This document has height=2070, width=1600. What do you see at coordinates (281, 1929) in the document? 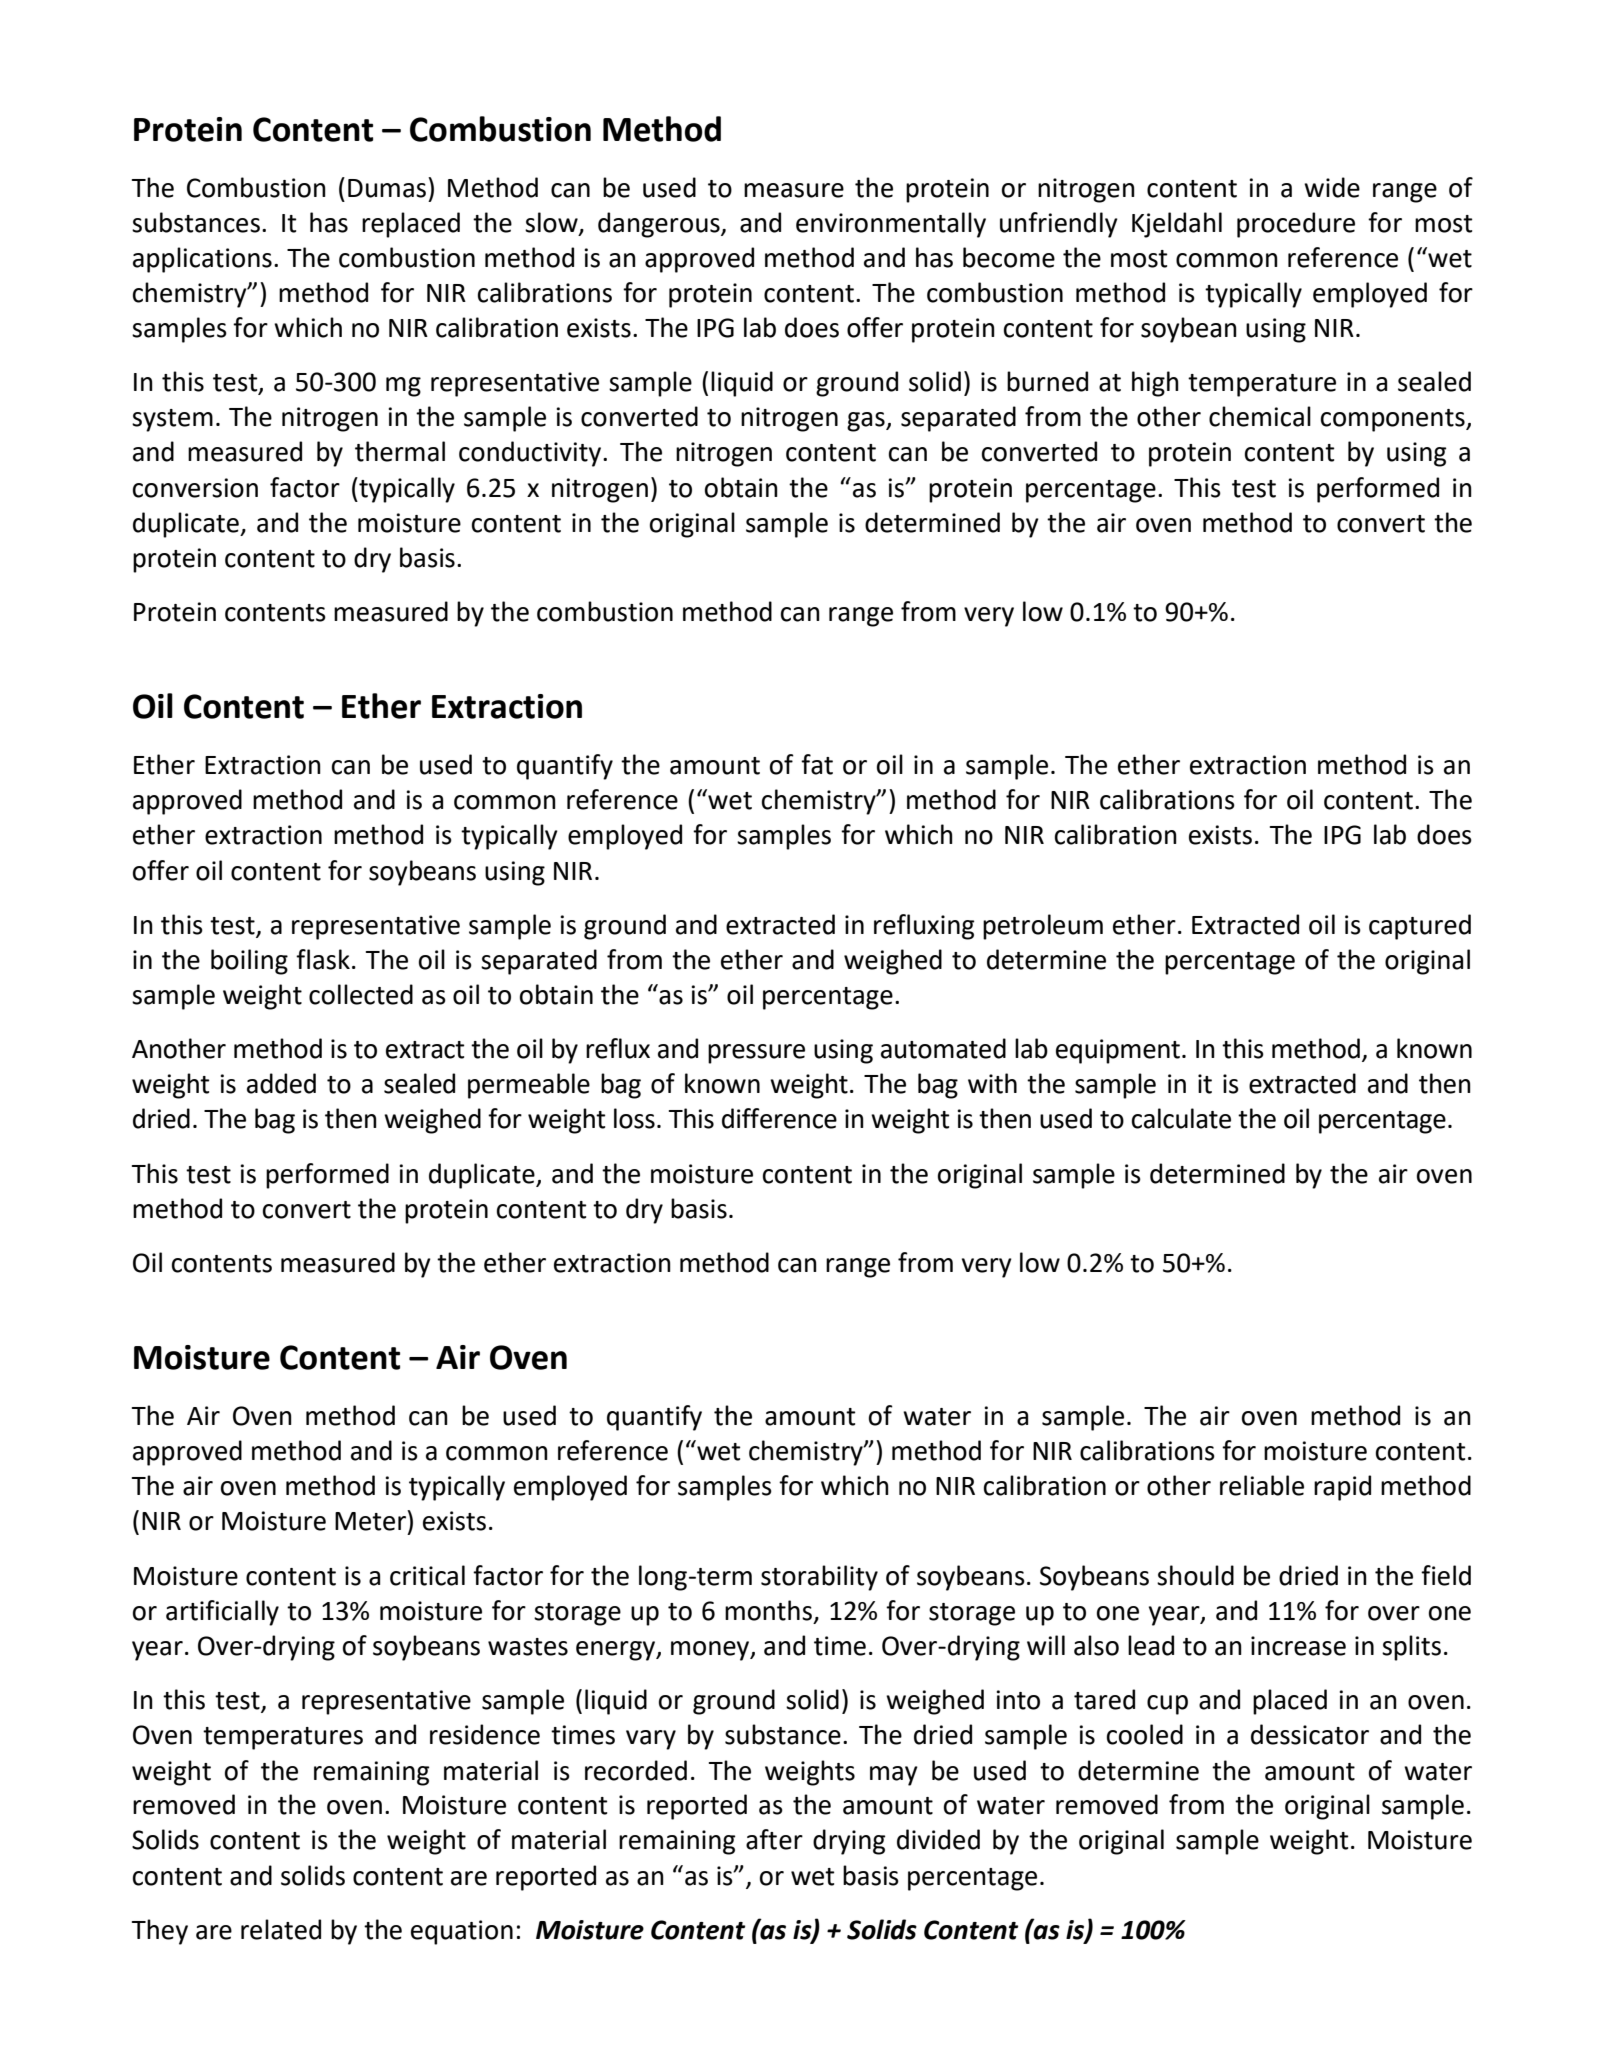
I see `related` at bounding box center [281, 1929].
